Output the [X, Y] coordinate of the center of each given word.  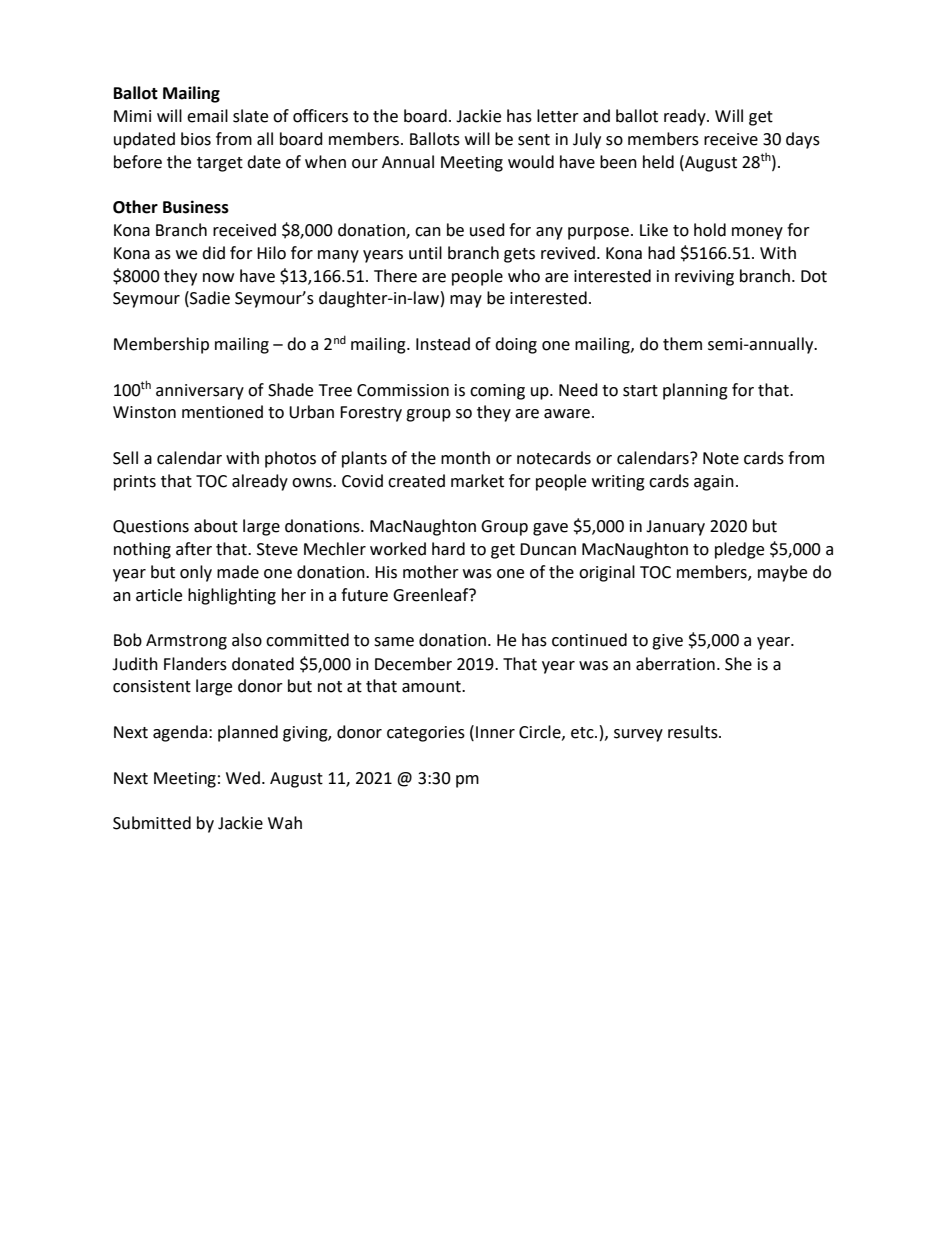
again [714, 483]
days [803, 140]
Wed [243, 778]
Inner [495, 732]
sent [534, 140]
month [465, 458]
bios [196, 139]
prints [135, 483]
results [694, 732]
